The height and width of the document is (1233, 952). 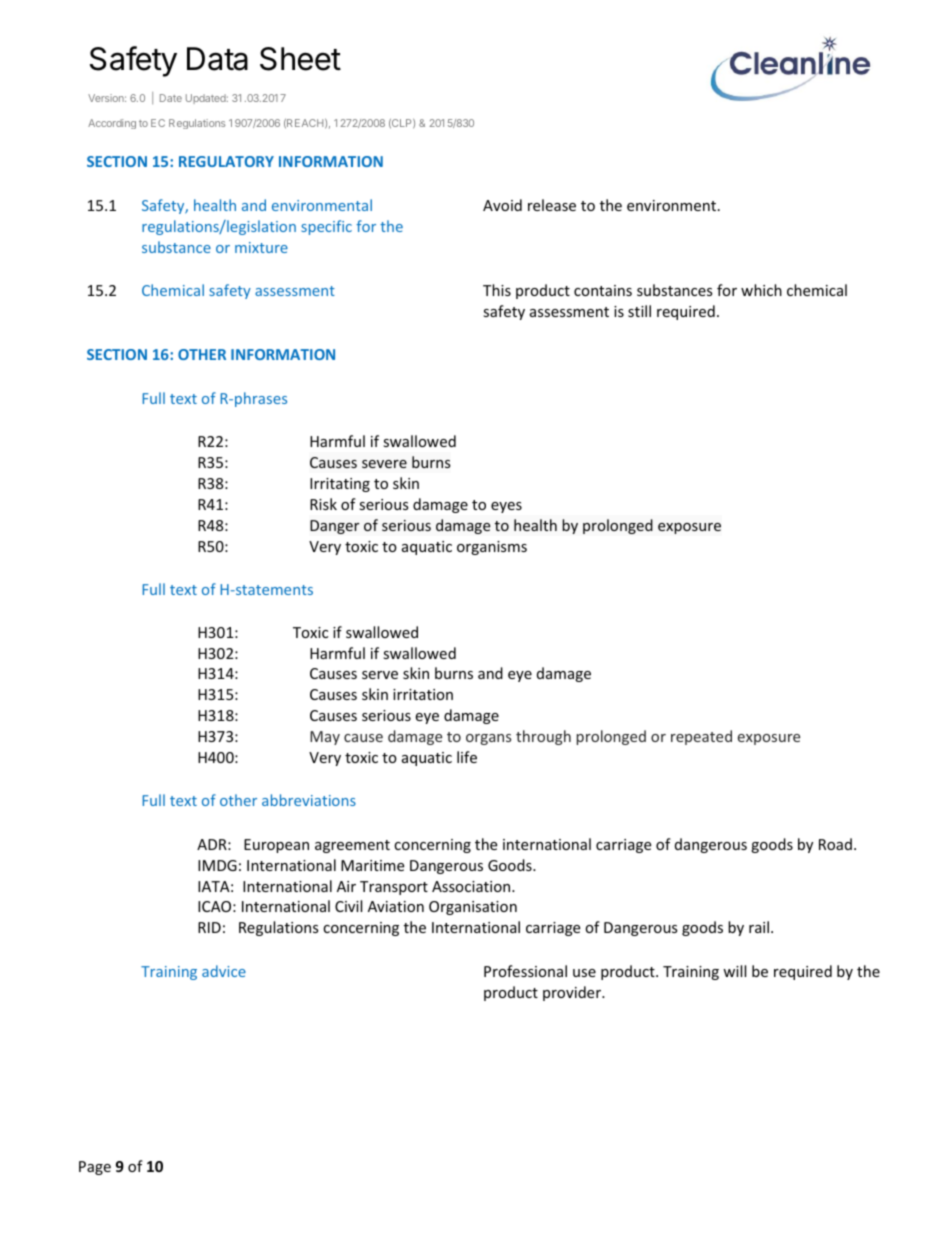 What do you see at coordinates (209, 927) in the document?
I see `RID` at bounding box center [209, 927].
